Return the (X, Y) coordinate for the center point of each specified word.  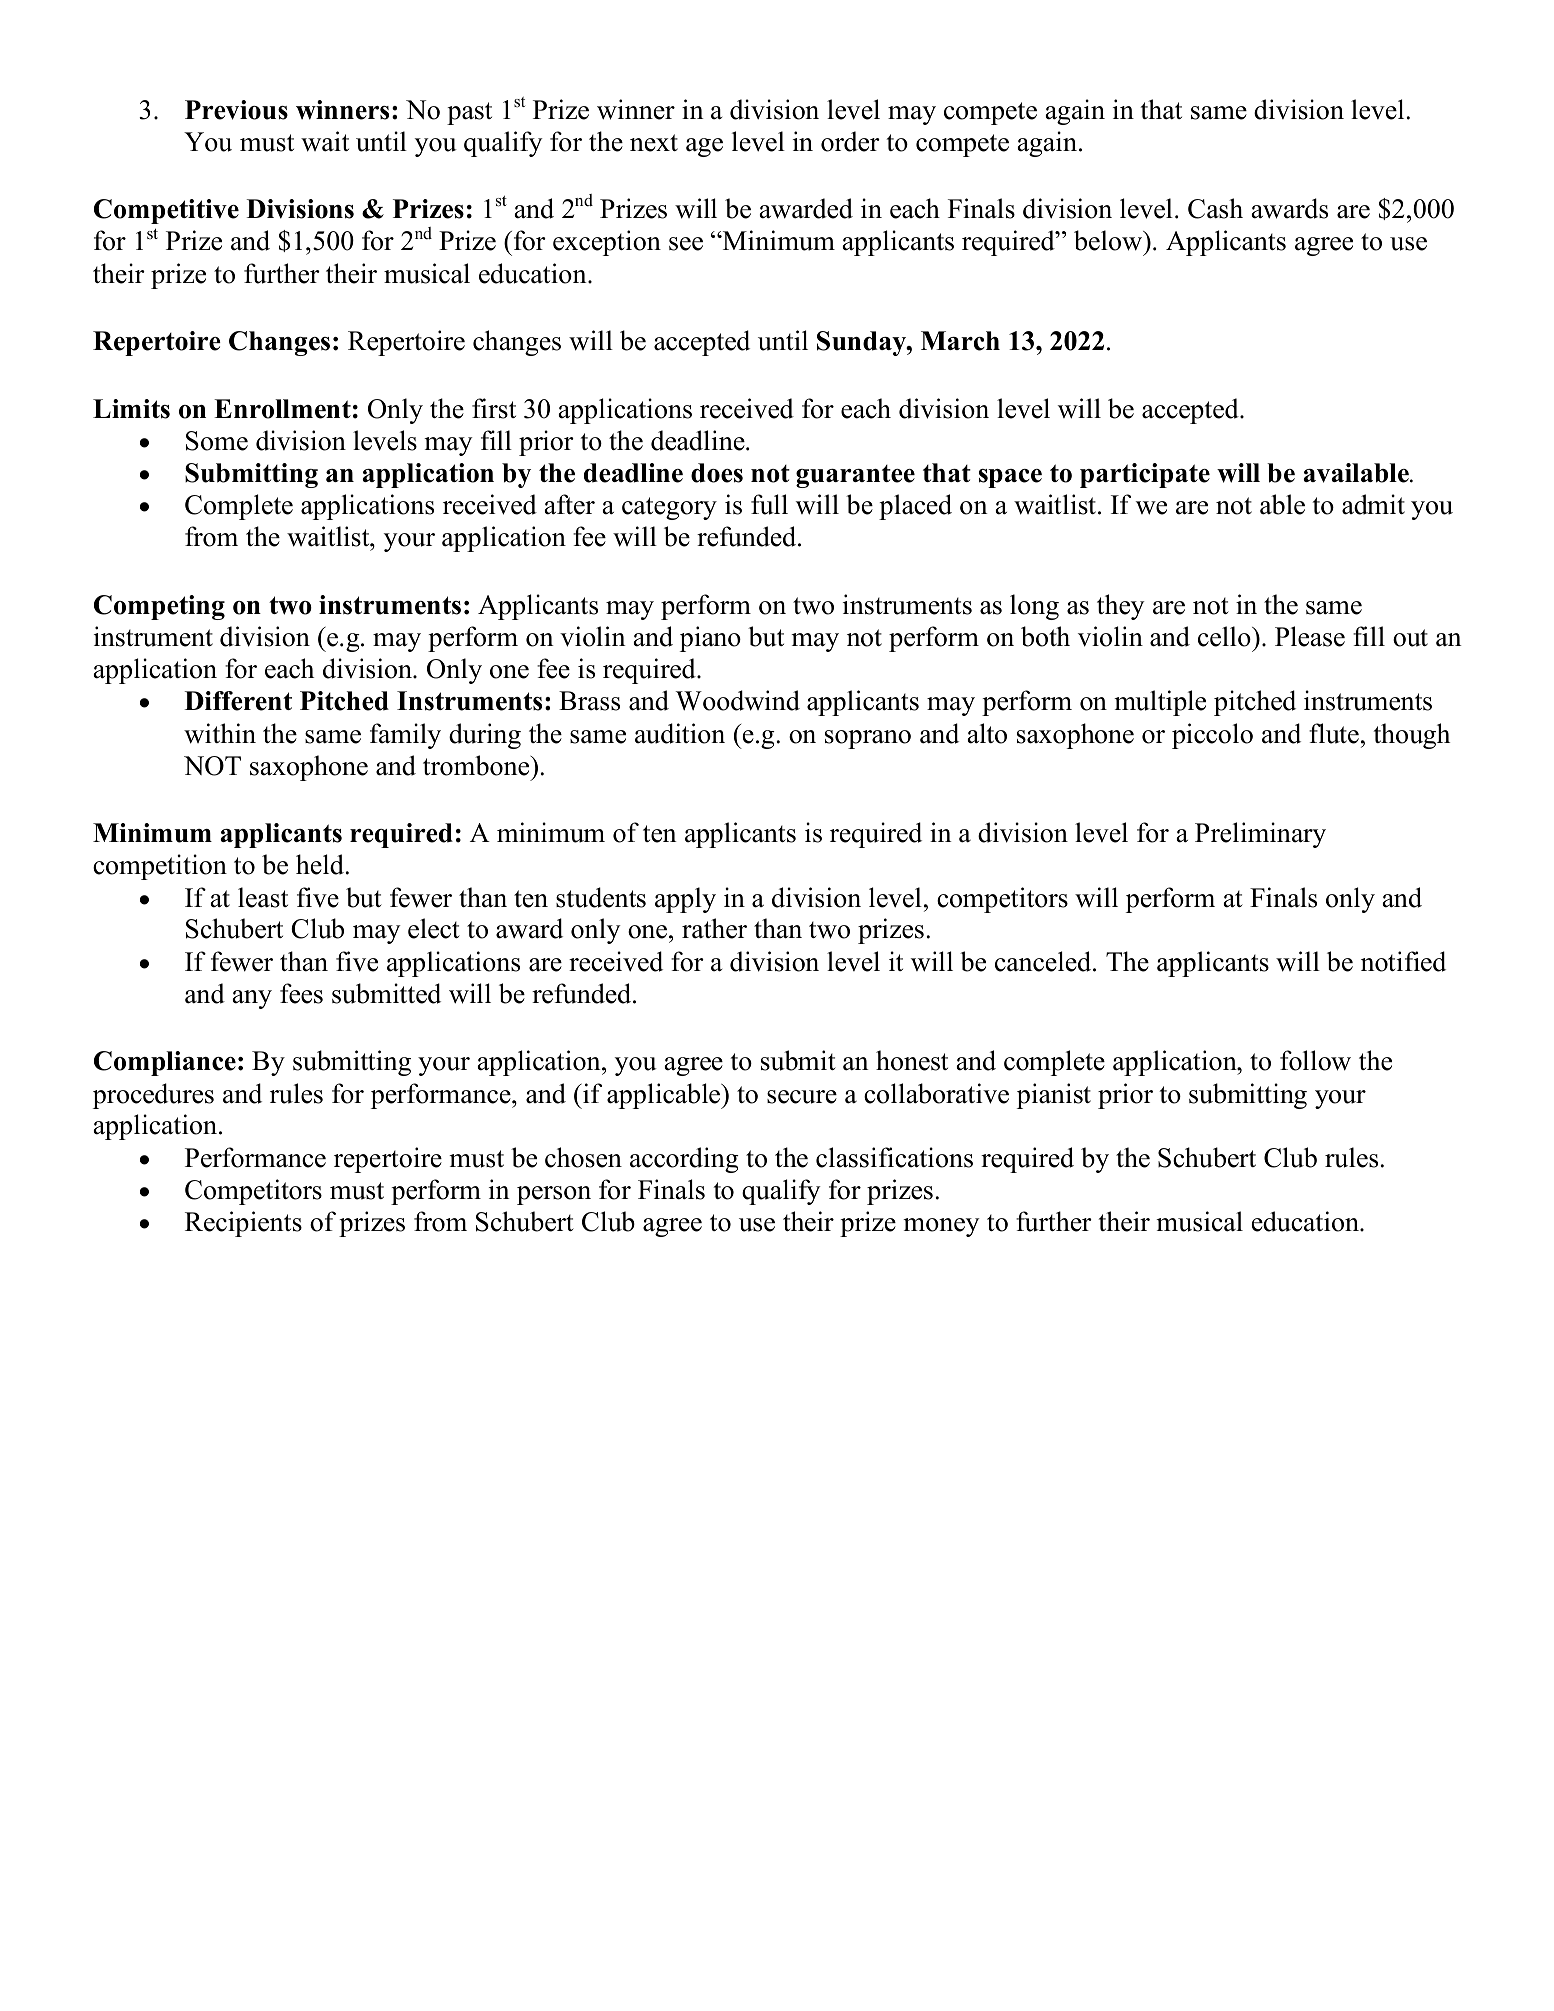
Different (238, 701)
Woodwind (737, 700)
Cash (1215, 208)
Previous (236, 110)
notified (1403, 961)
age (704, 147)
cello (1225, 636)
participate (1145, 475)
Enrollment (282, 409)
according (684, 1160)
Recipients (243, 1224)
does (717, 473)
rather (714, 928)
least (263, 897)
